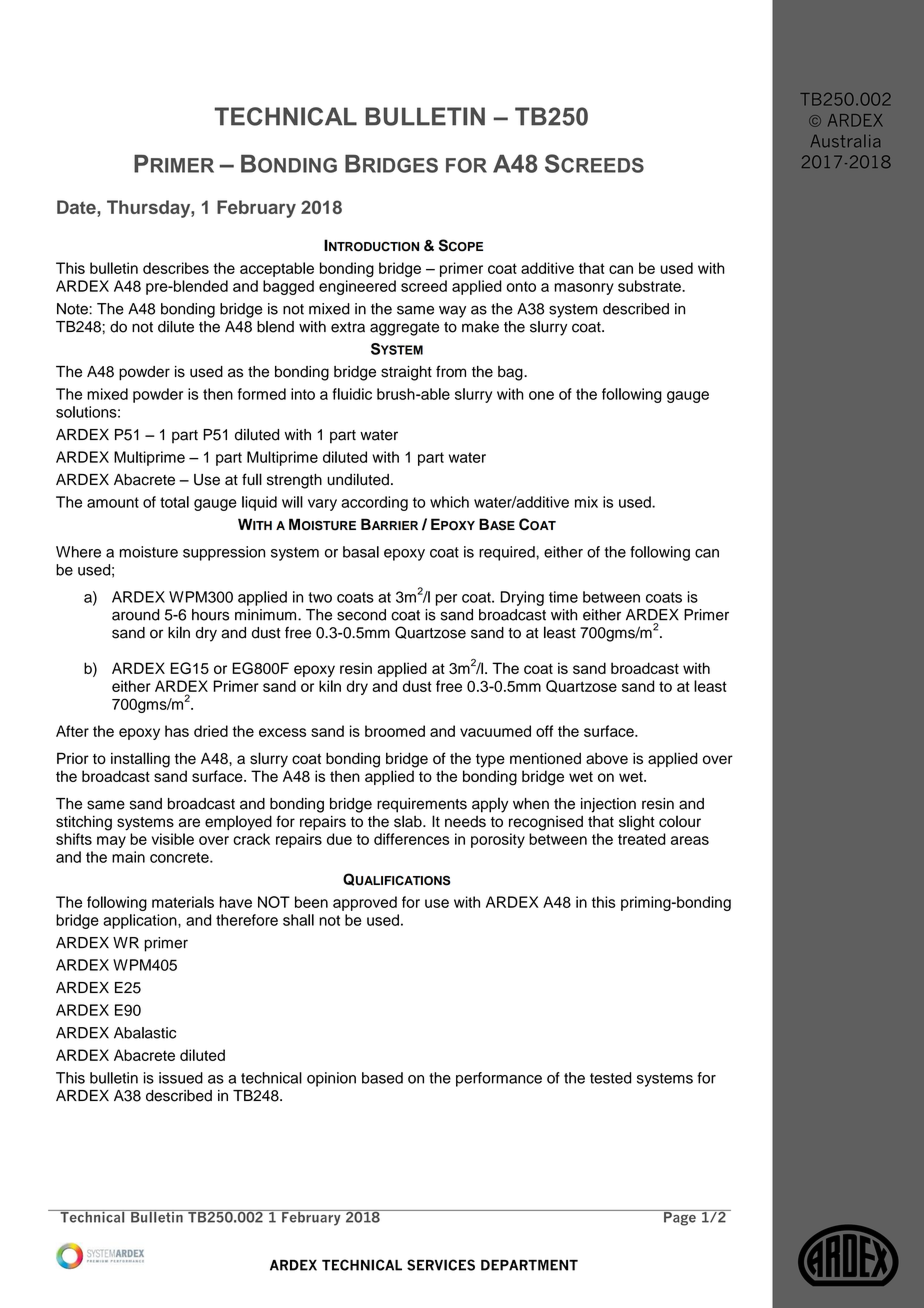  Describe the element at coordinates (845, 141) in the screenshot. I see `Australia` at that location.
